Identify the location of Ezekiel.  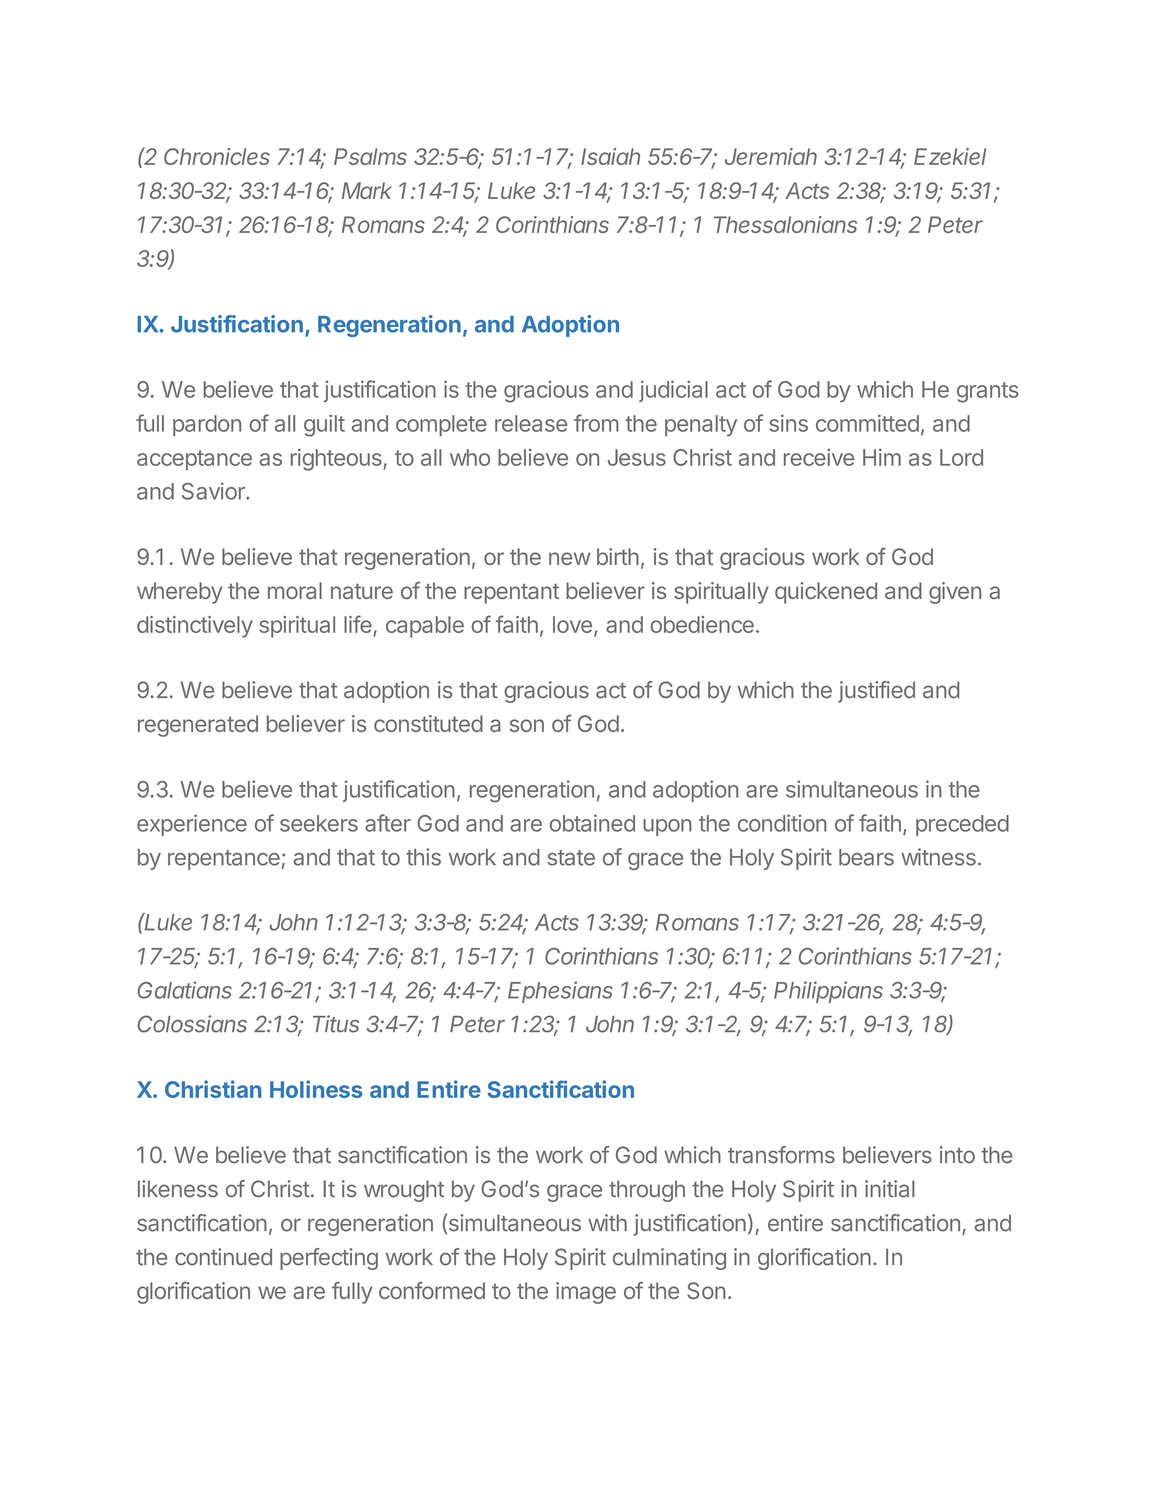
(950, 156).
